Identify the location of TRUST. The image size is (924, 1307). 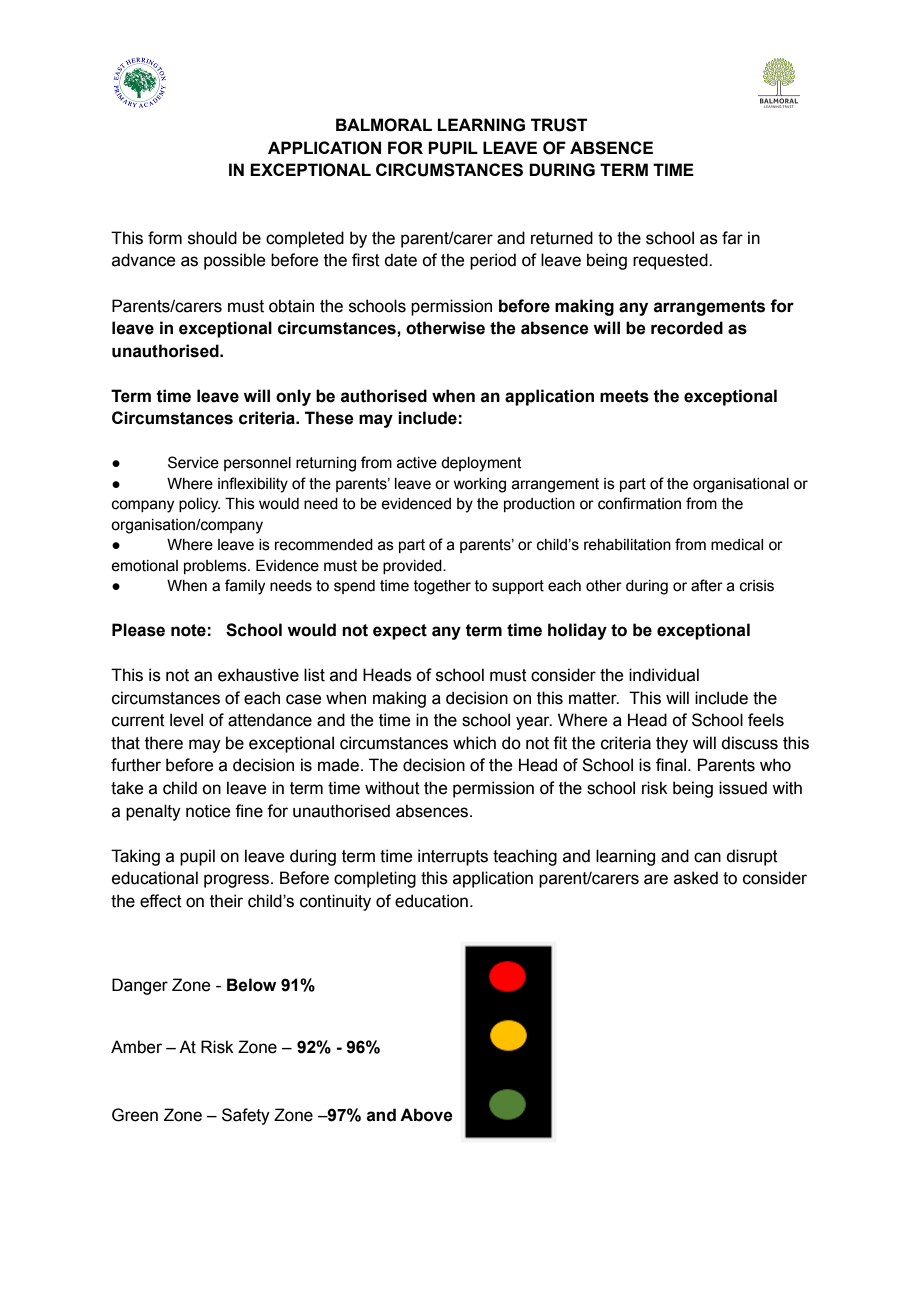
(559, 125).
